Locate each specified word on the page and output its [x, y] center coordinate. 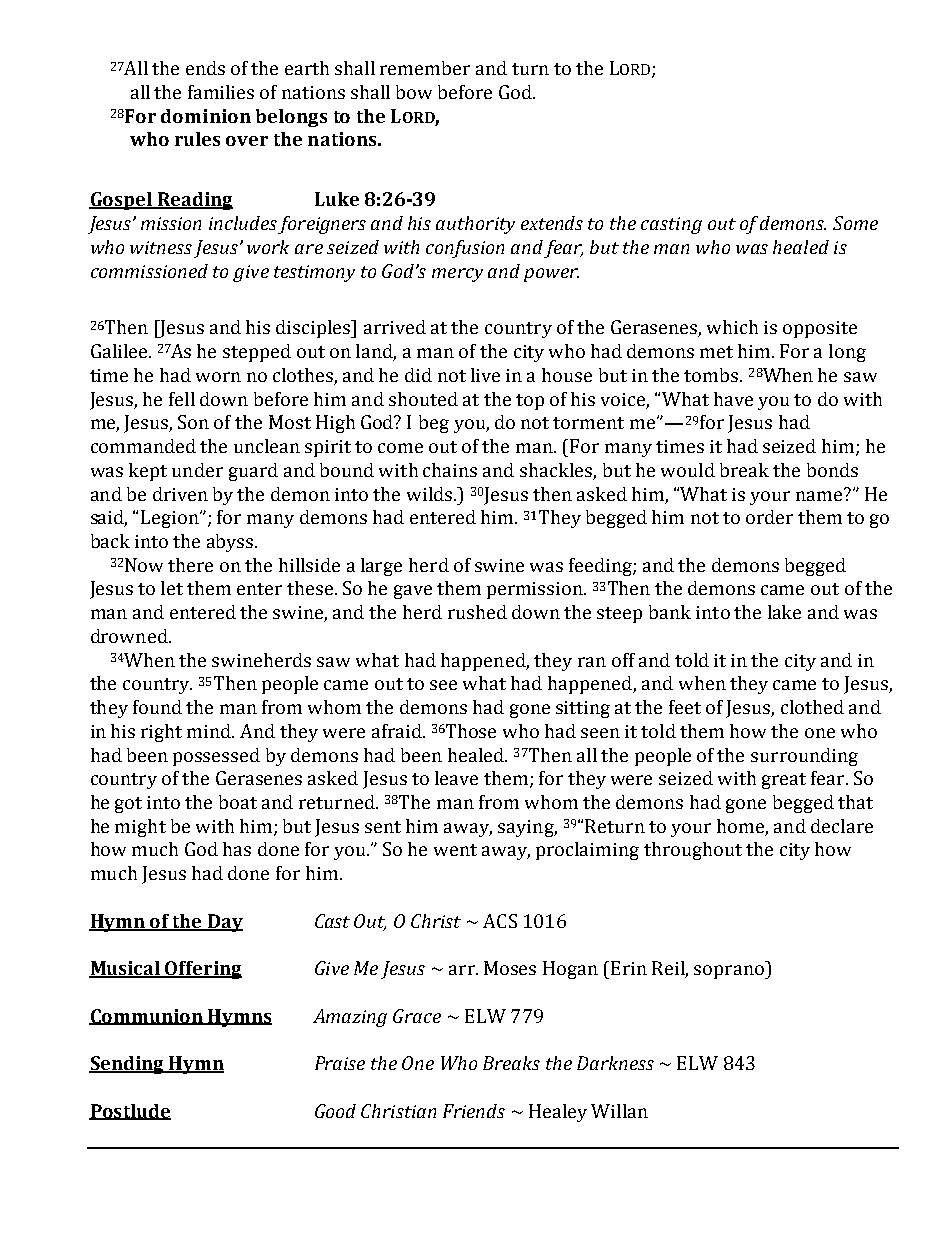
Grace [417, 1016]
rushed [477, 612]
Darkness [615, 1063]
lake [784, 612]
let [172, 588]
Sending [127, 1065]
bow [414, 92]
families [221, 92]
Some [855, 223]
